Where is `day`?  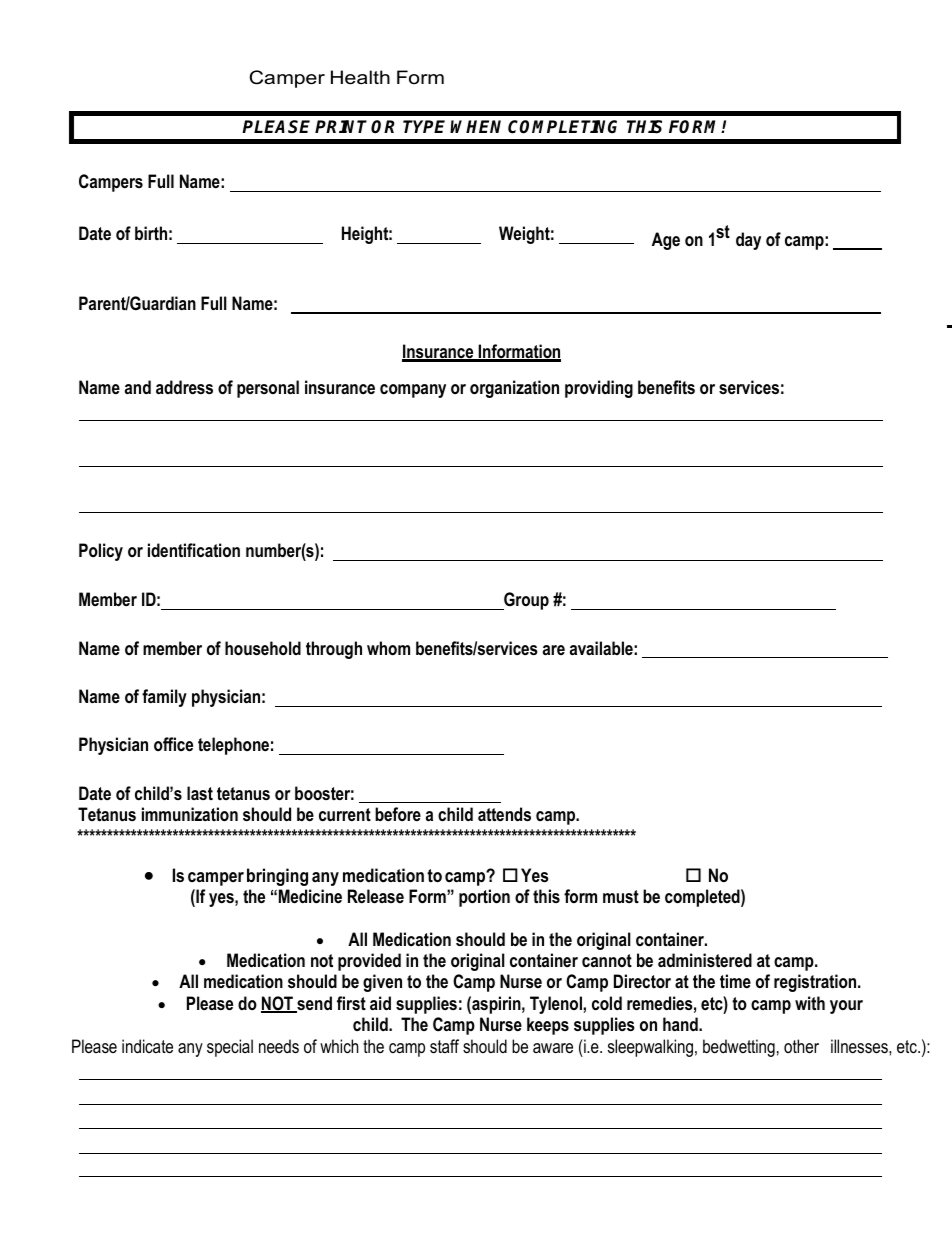 day is located at coordinates (748, 241).
